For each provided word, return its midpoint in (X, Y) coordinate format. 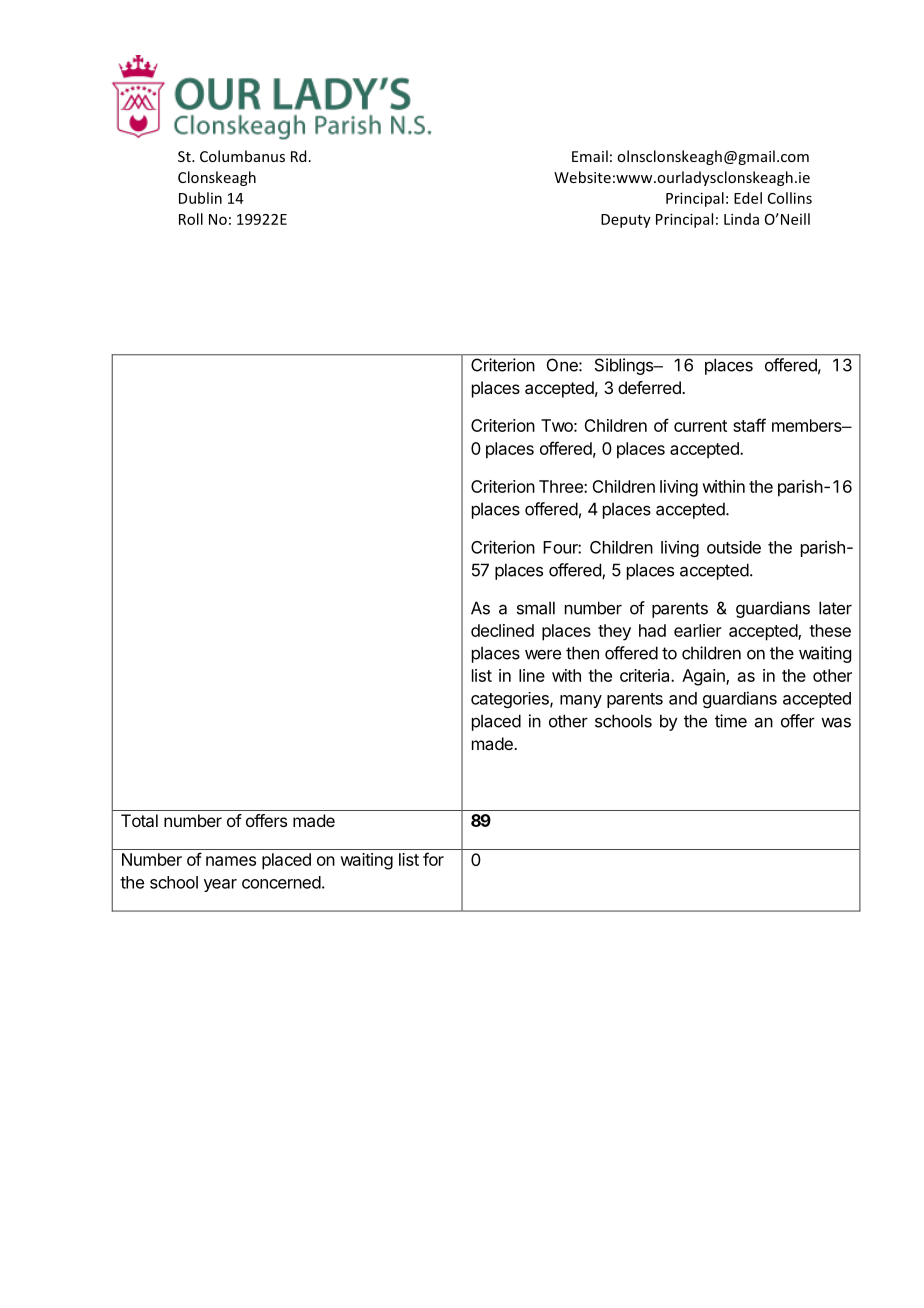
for (433, 859)
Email (590, 156)
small (536, 608)
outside (734, 547)
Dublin (200, 198)
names (231, 861)
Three (562, 486)
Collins (790, 198)
